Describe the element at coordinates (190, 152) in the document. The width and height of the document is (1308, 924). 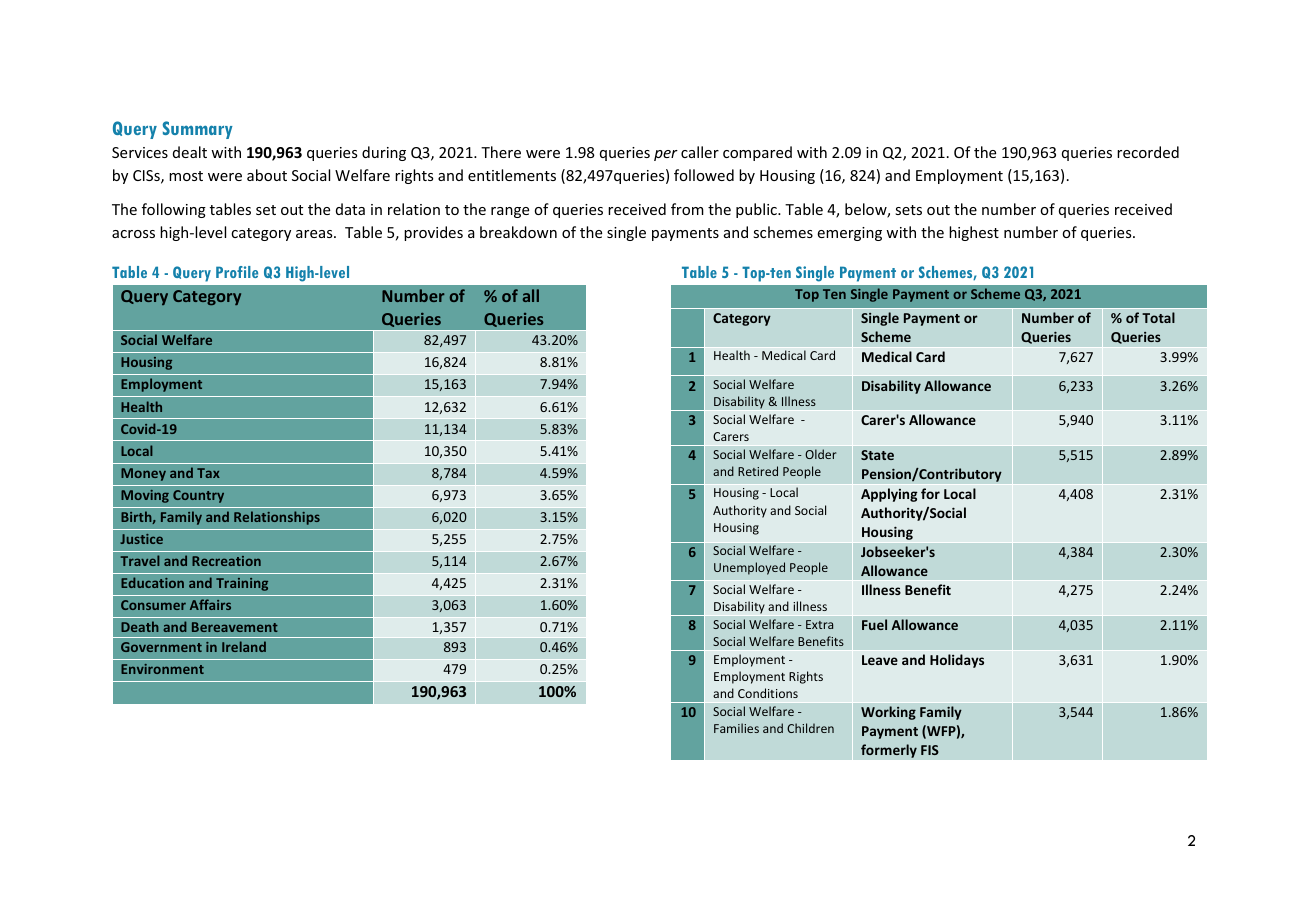
I see `dealt` at that location.
